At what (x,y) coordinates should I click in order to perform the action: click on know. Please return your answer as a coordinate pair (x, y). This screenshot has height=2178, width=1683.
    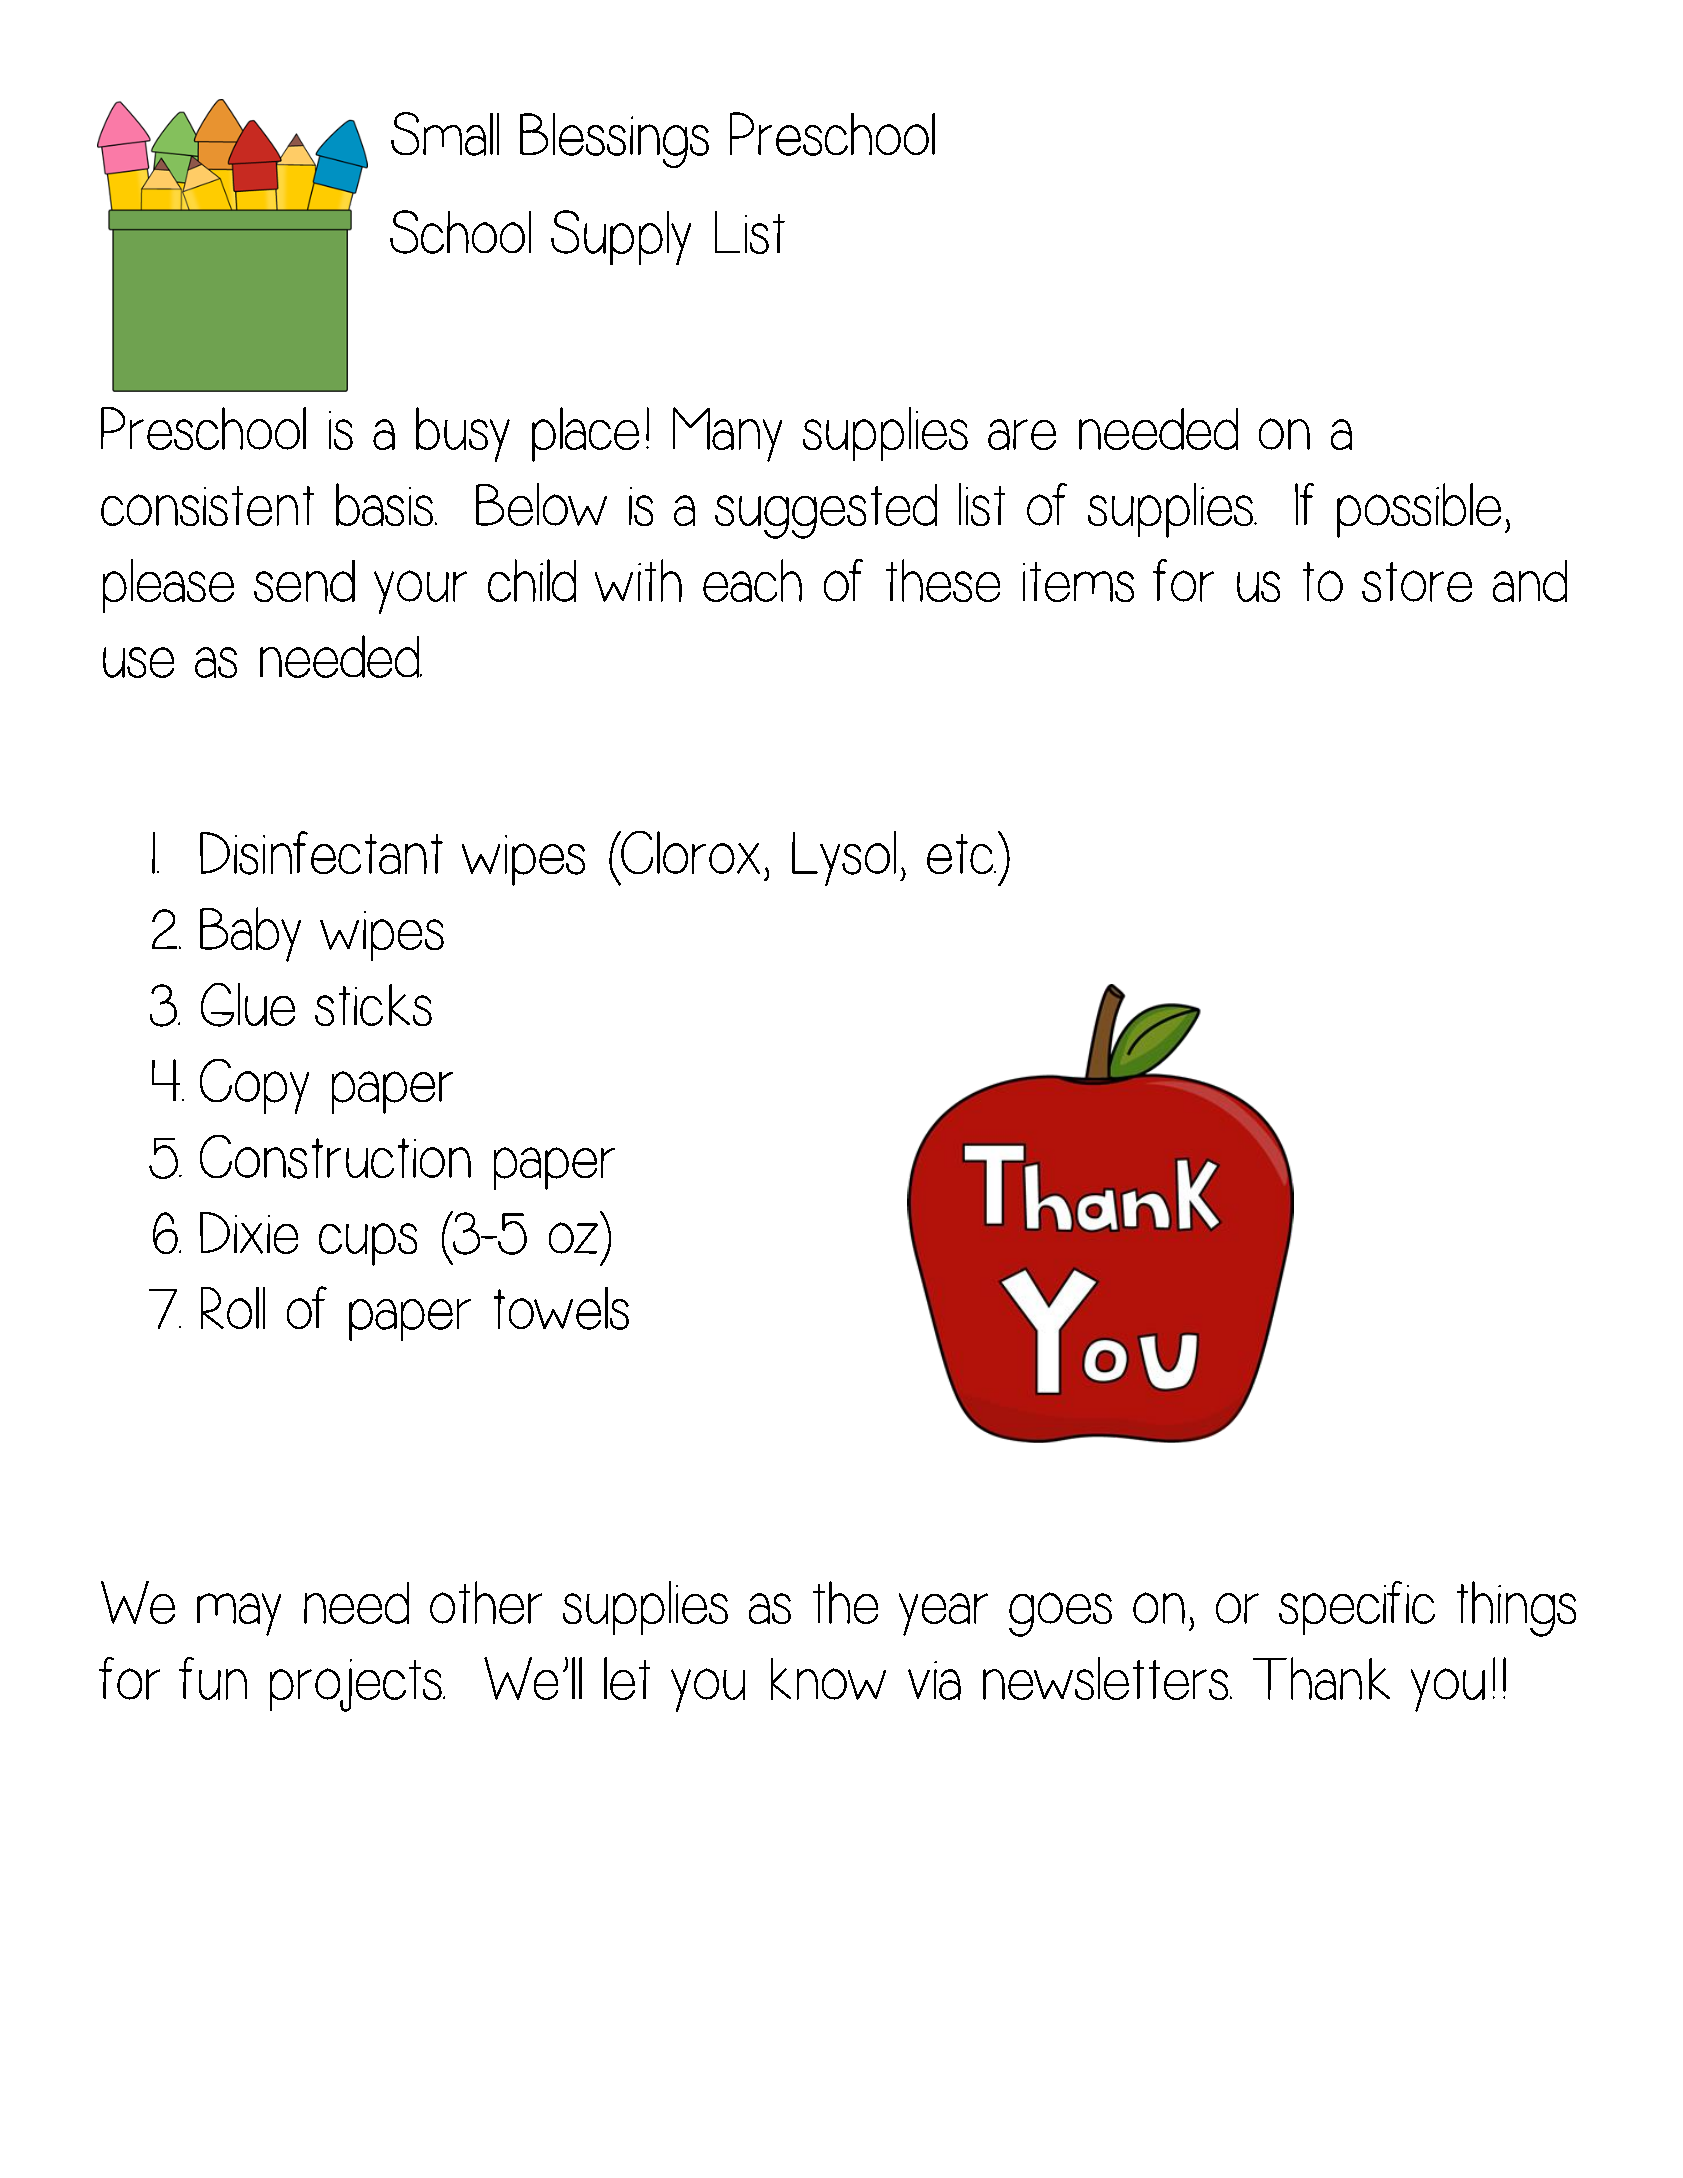
    Looking at the image, I should click on (828, 1679).
